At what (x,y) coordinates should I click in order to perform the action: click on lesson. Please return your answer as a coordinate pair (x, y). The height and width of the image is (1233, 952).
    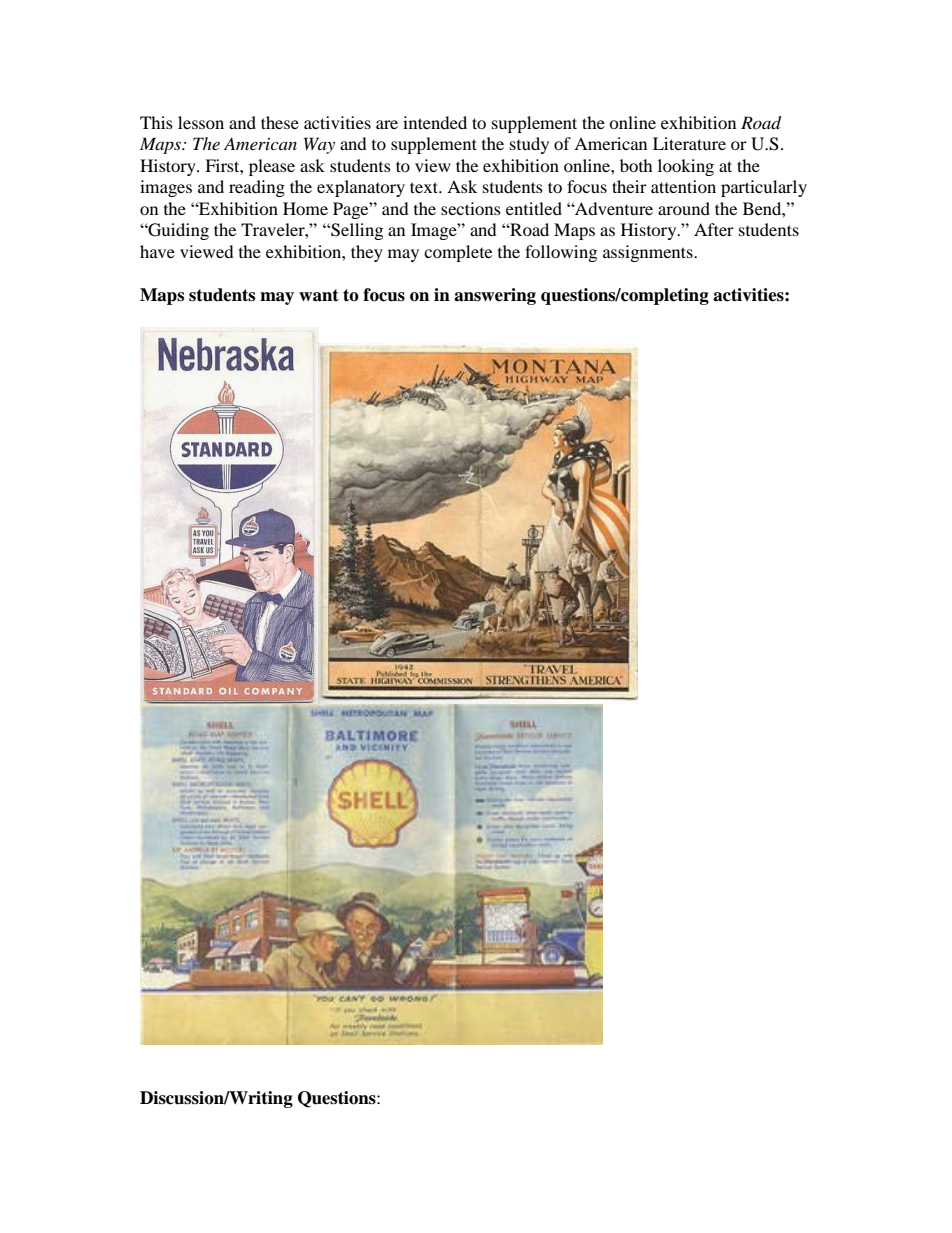
    Looking at the image, I should click on (201, 122).
